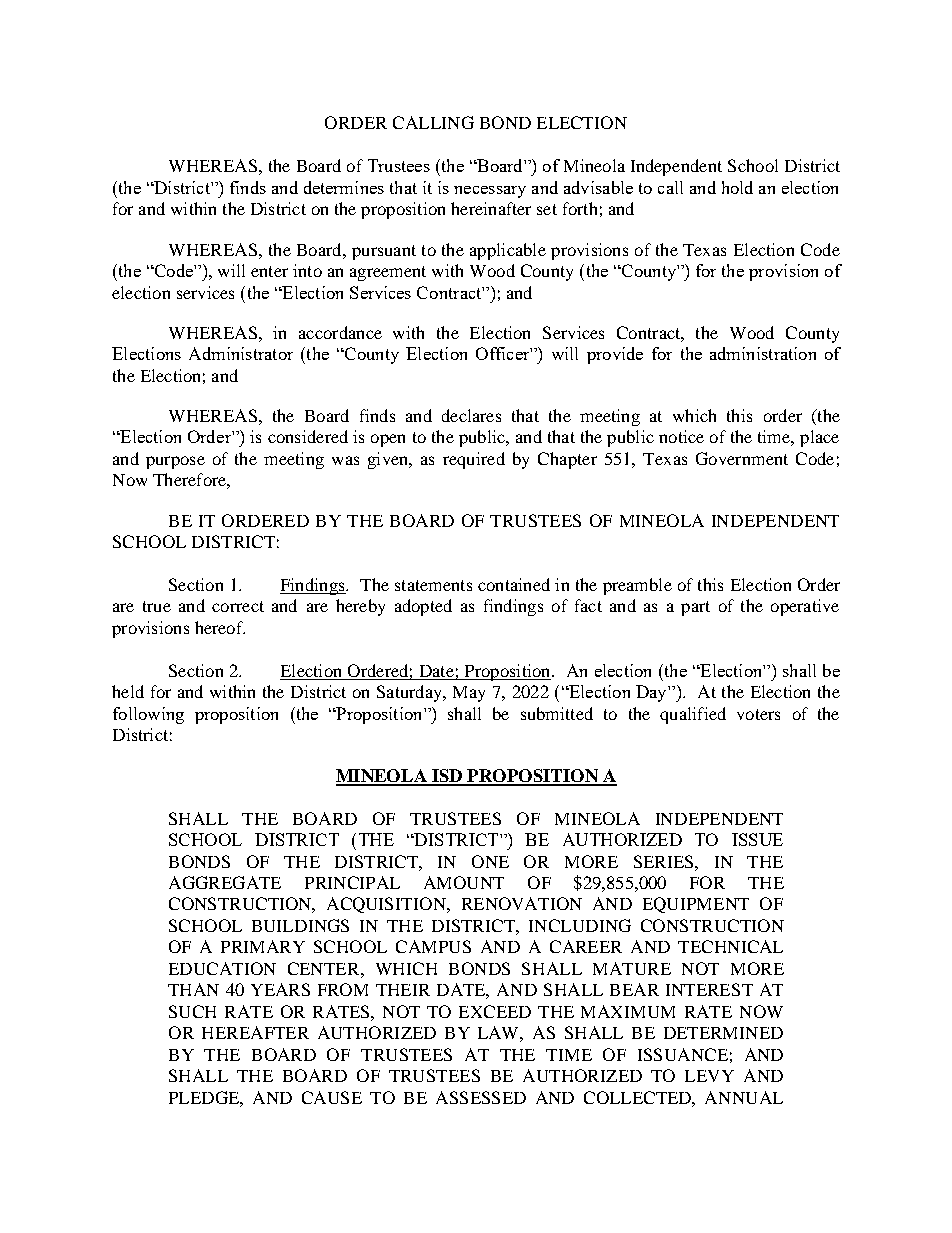 Image resolution: width=952 pixels, height=1233 pixels. What do you see at coordinates (307, 270) in the image?
I see `into` at bounding box center [307, 270].
